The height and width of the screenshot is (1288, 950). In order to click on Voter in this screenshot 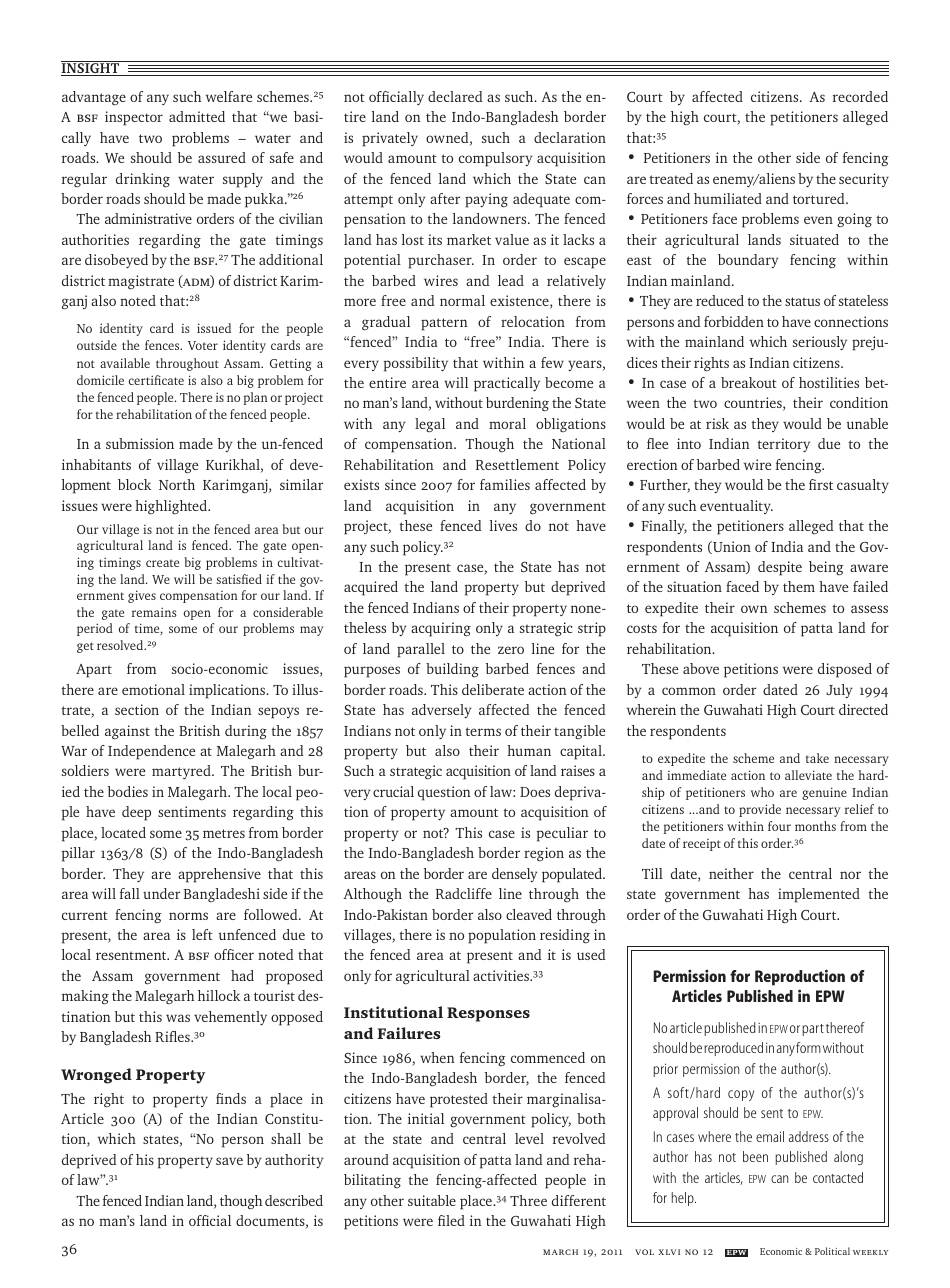, I will do `click(203, 345)`.
